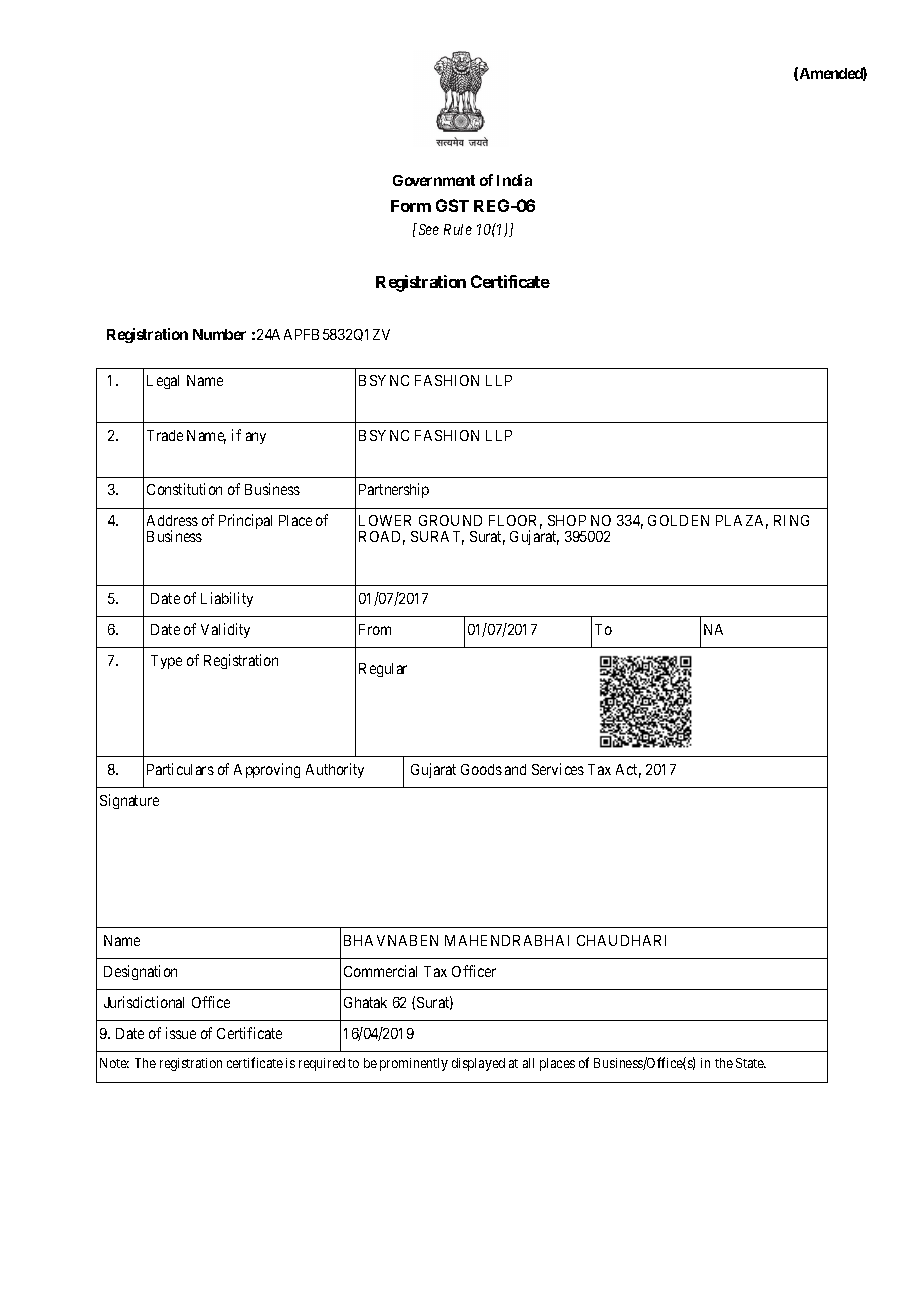  What do you see at coordinates (181, 1033) in the screenshot?
I see `issue` at bounding box center [181, 1033].
